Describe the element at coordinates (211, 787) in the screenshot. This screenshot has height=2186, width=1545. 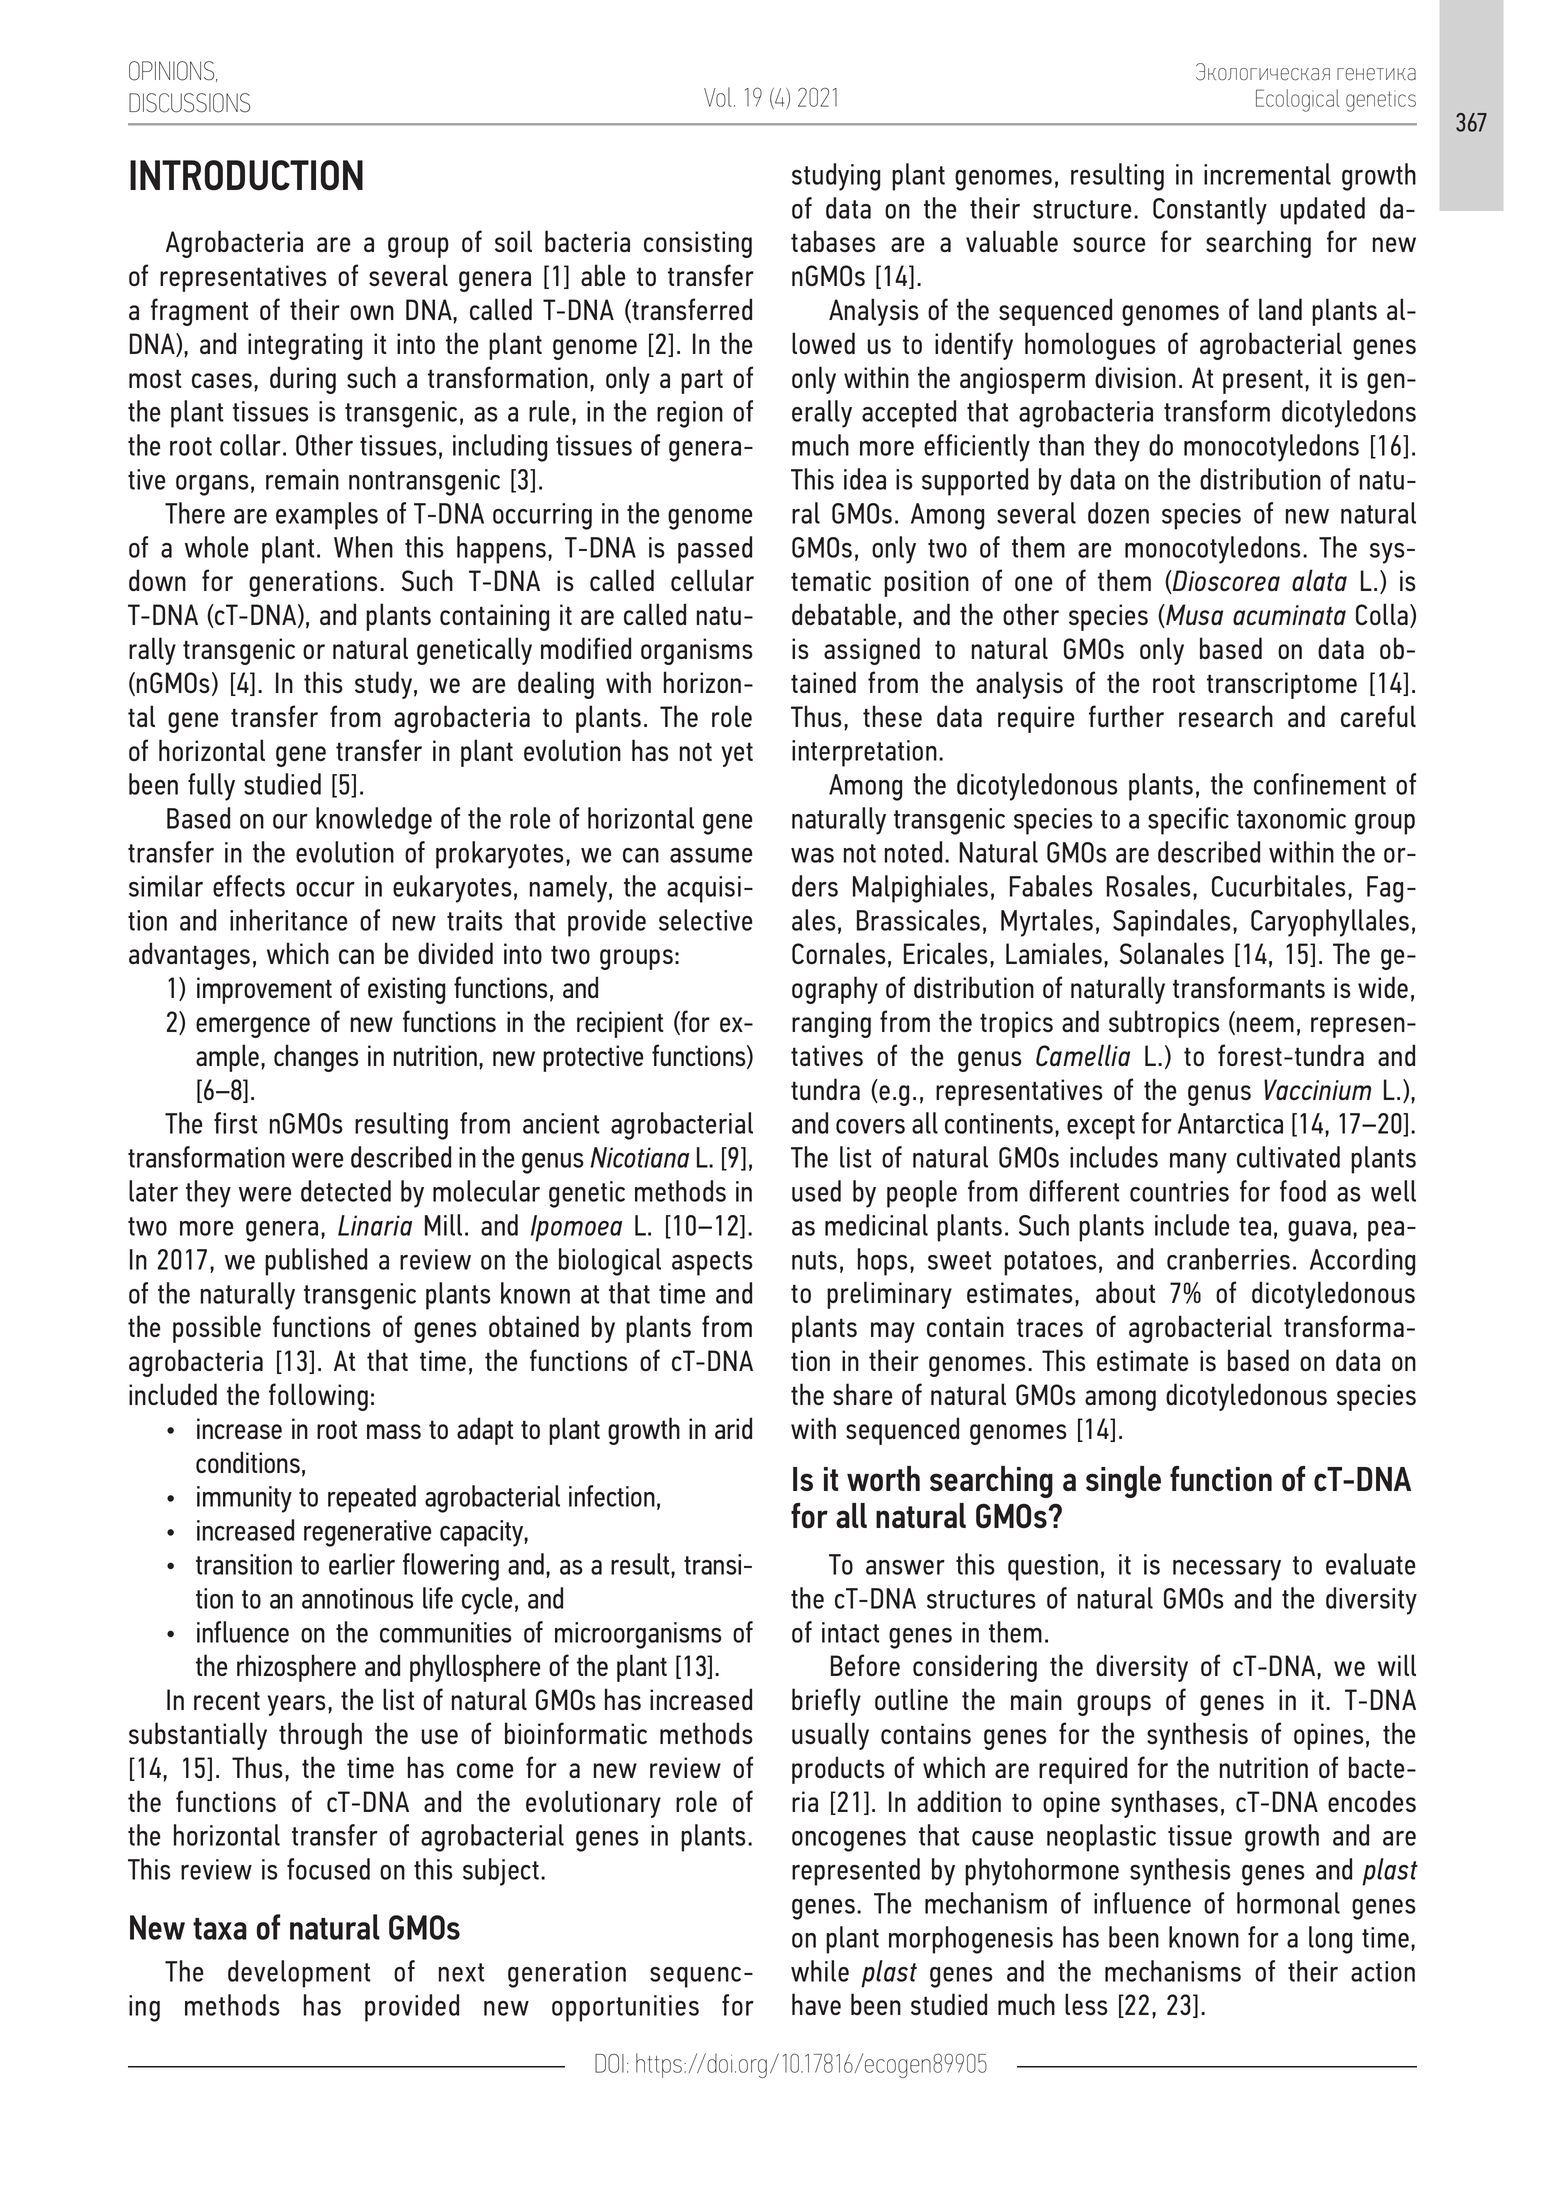
I see `fully` at that location.
